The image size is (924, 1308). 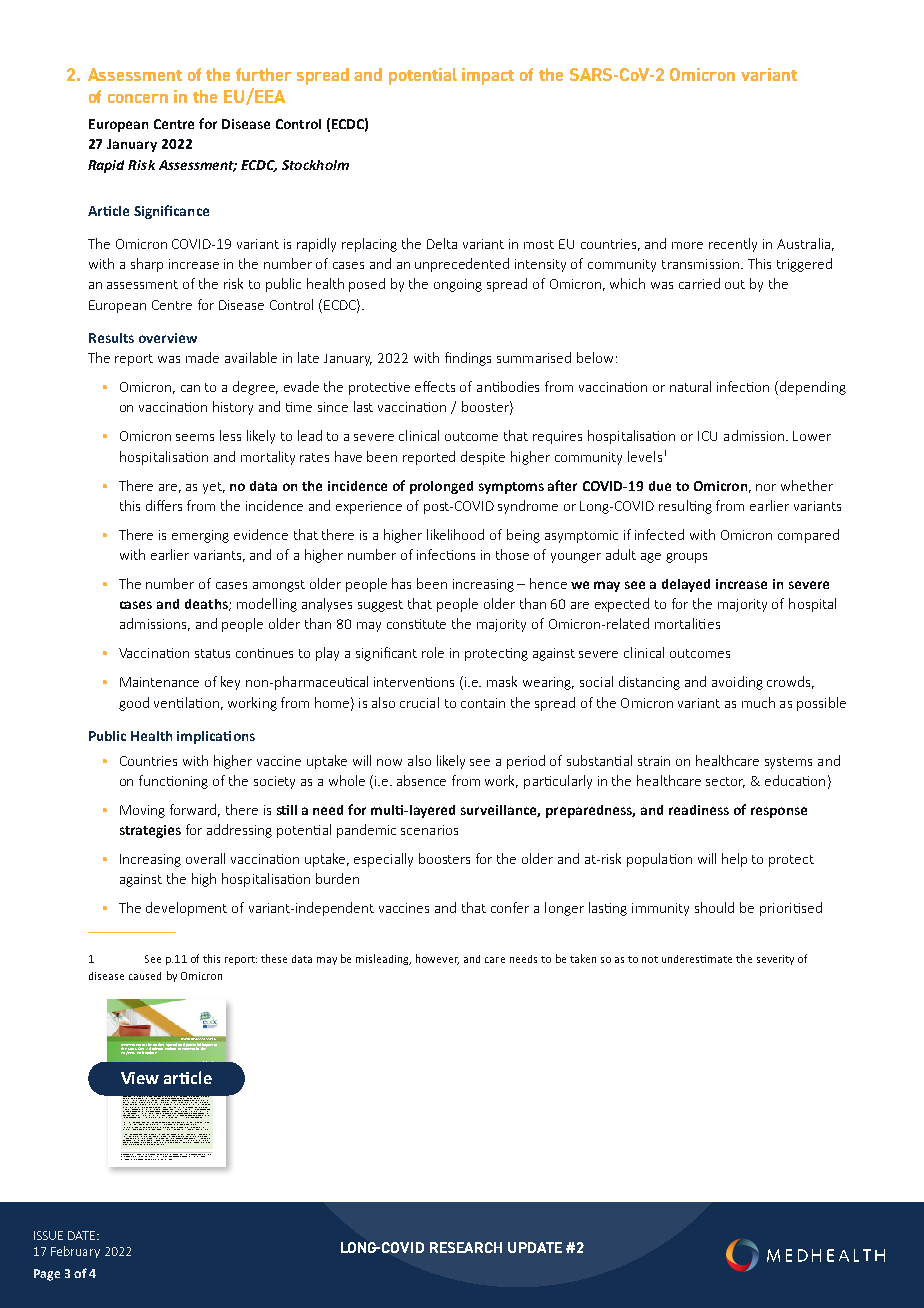 I want to click on Significance, so click(x=171, y=212).
